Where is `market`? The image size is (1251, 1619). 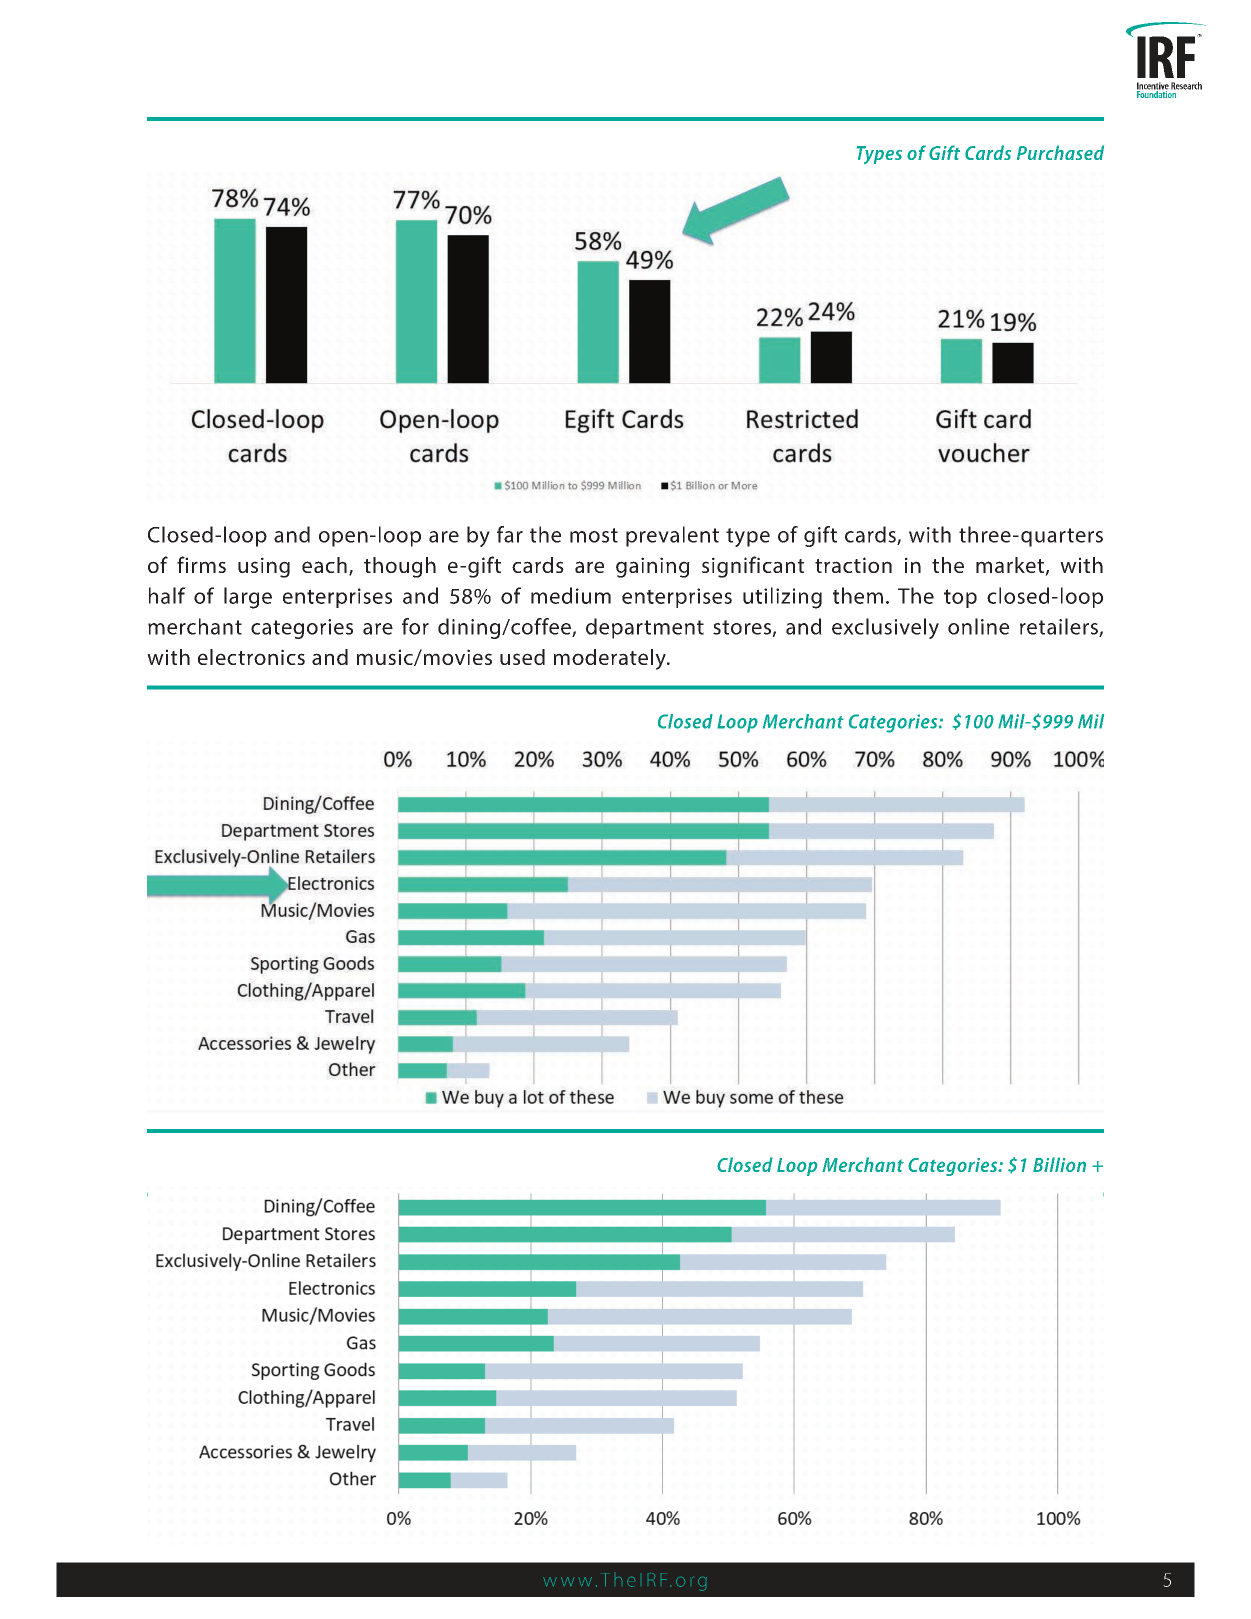
market is located at coordinates (1011, 566).
